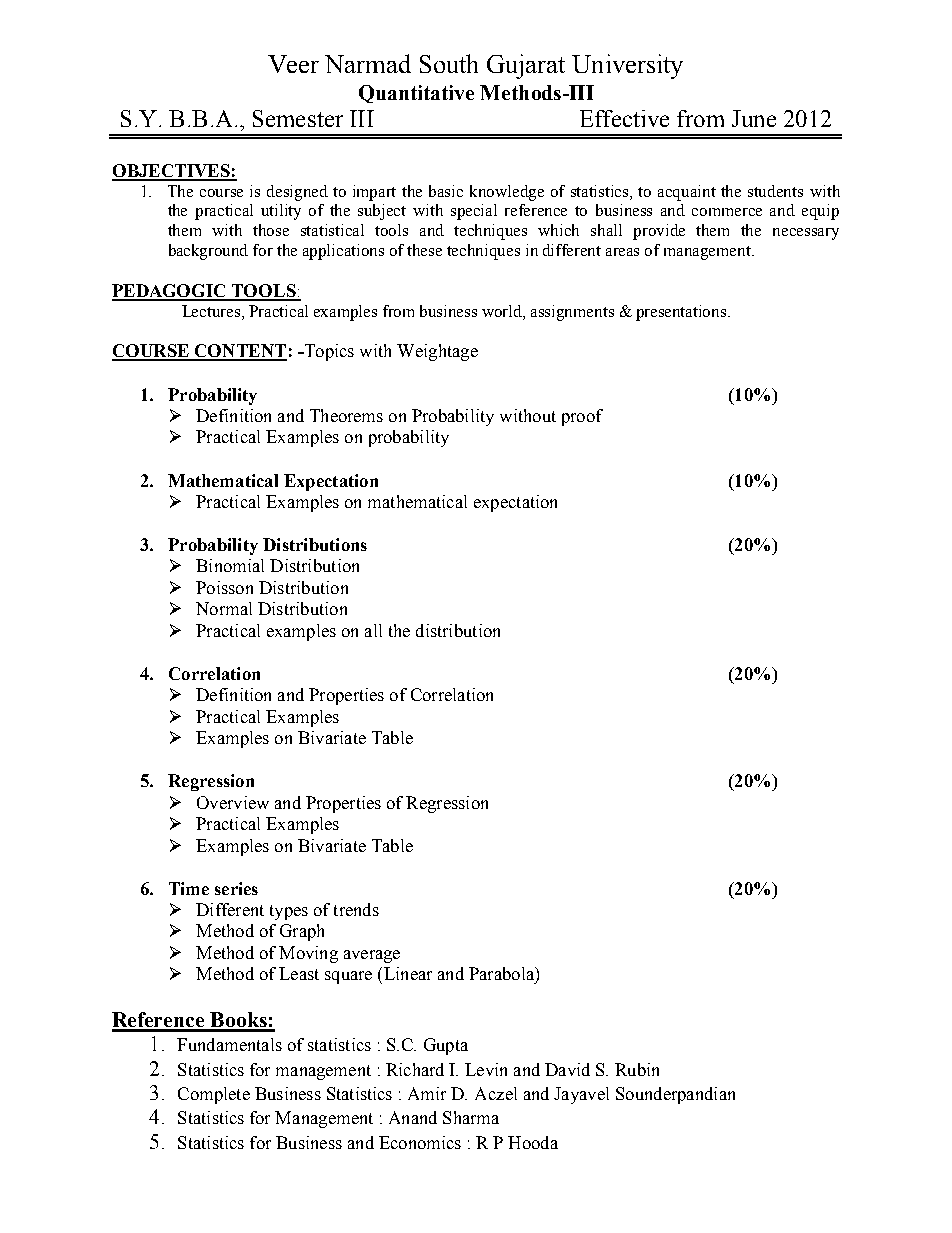  I want to click on proof, so click(582, 417).
